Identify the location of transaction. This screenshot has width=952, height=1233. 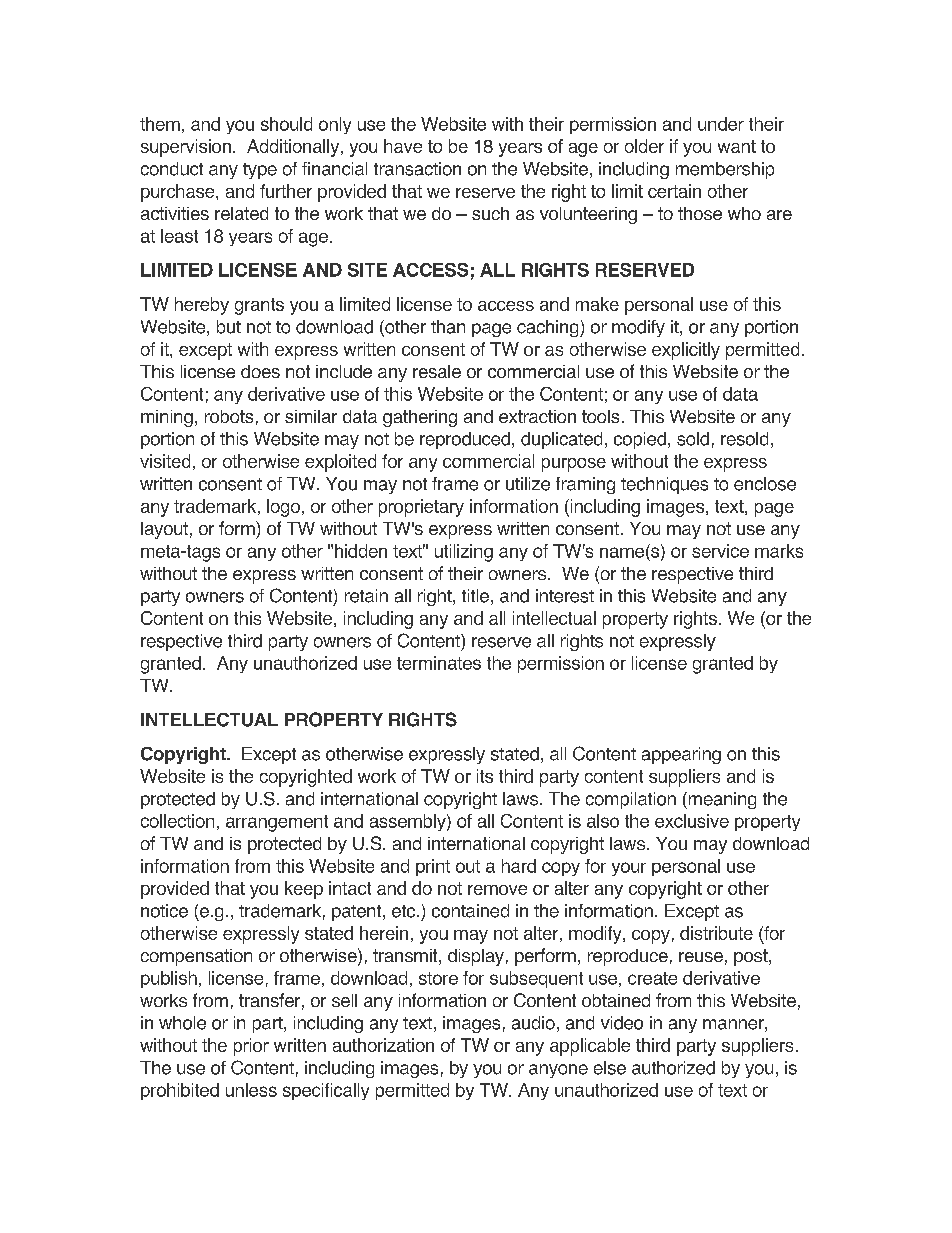
(417, 169).
